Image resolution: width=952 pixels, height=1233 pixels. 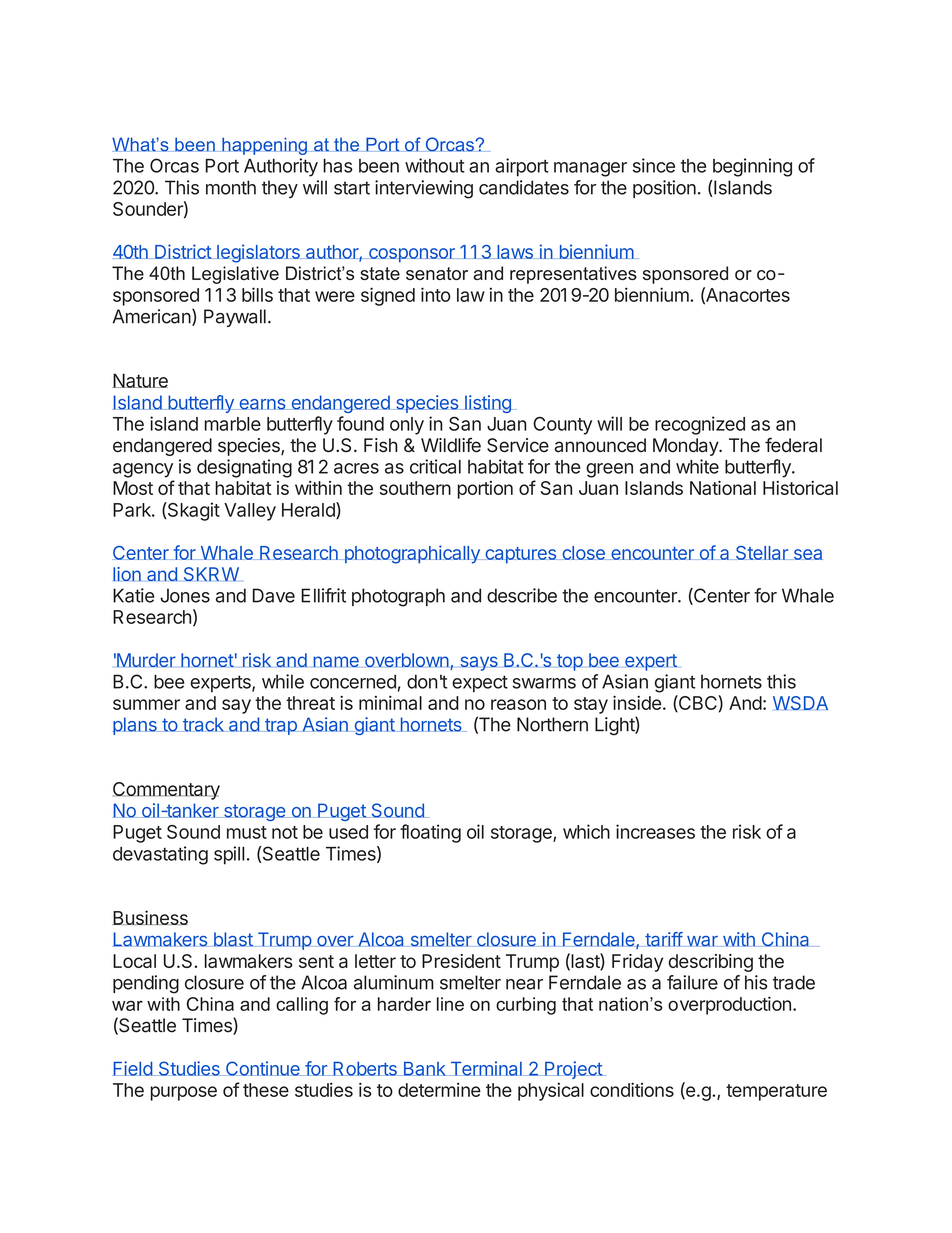 I want to click on Jones, so click(x=185, y=595).
